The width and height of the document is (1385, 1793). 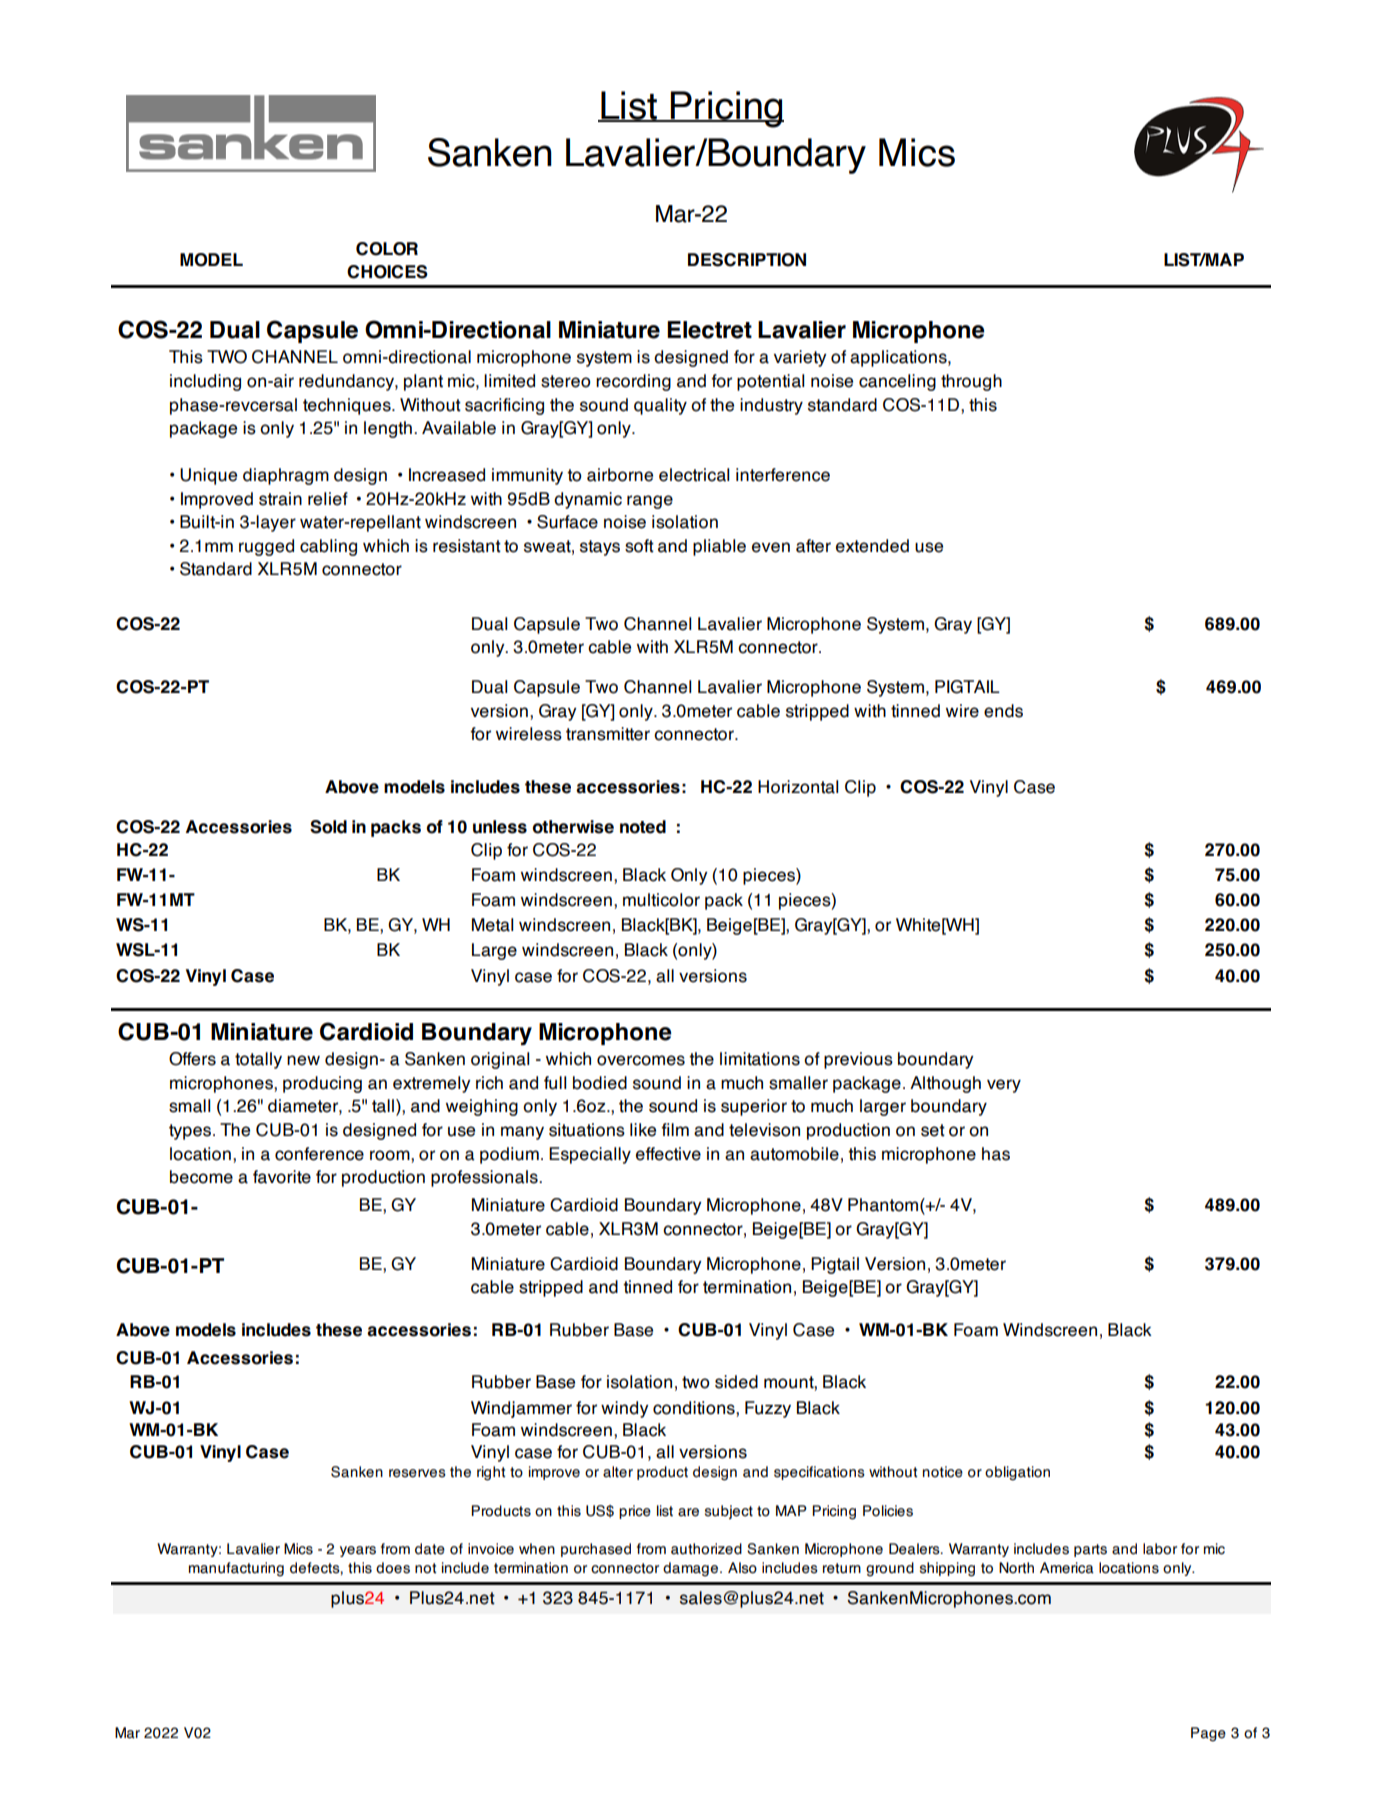 I want to click on CHOICES, so click(x=387, y=272).
